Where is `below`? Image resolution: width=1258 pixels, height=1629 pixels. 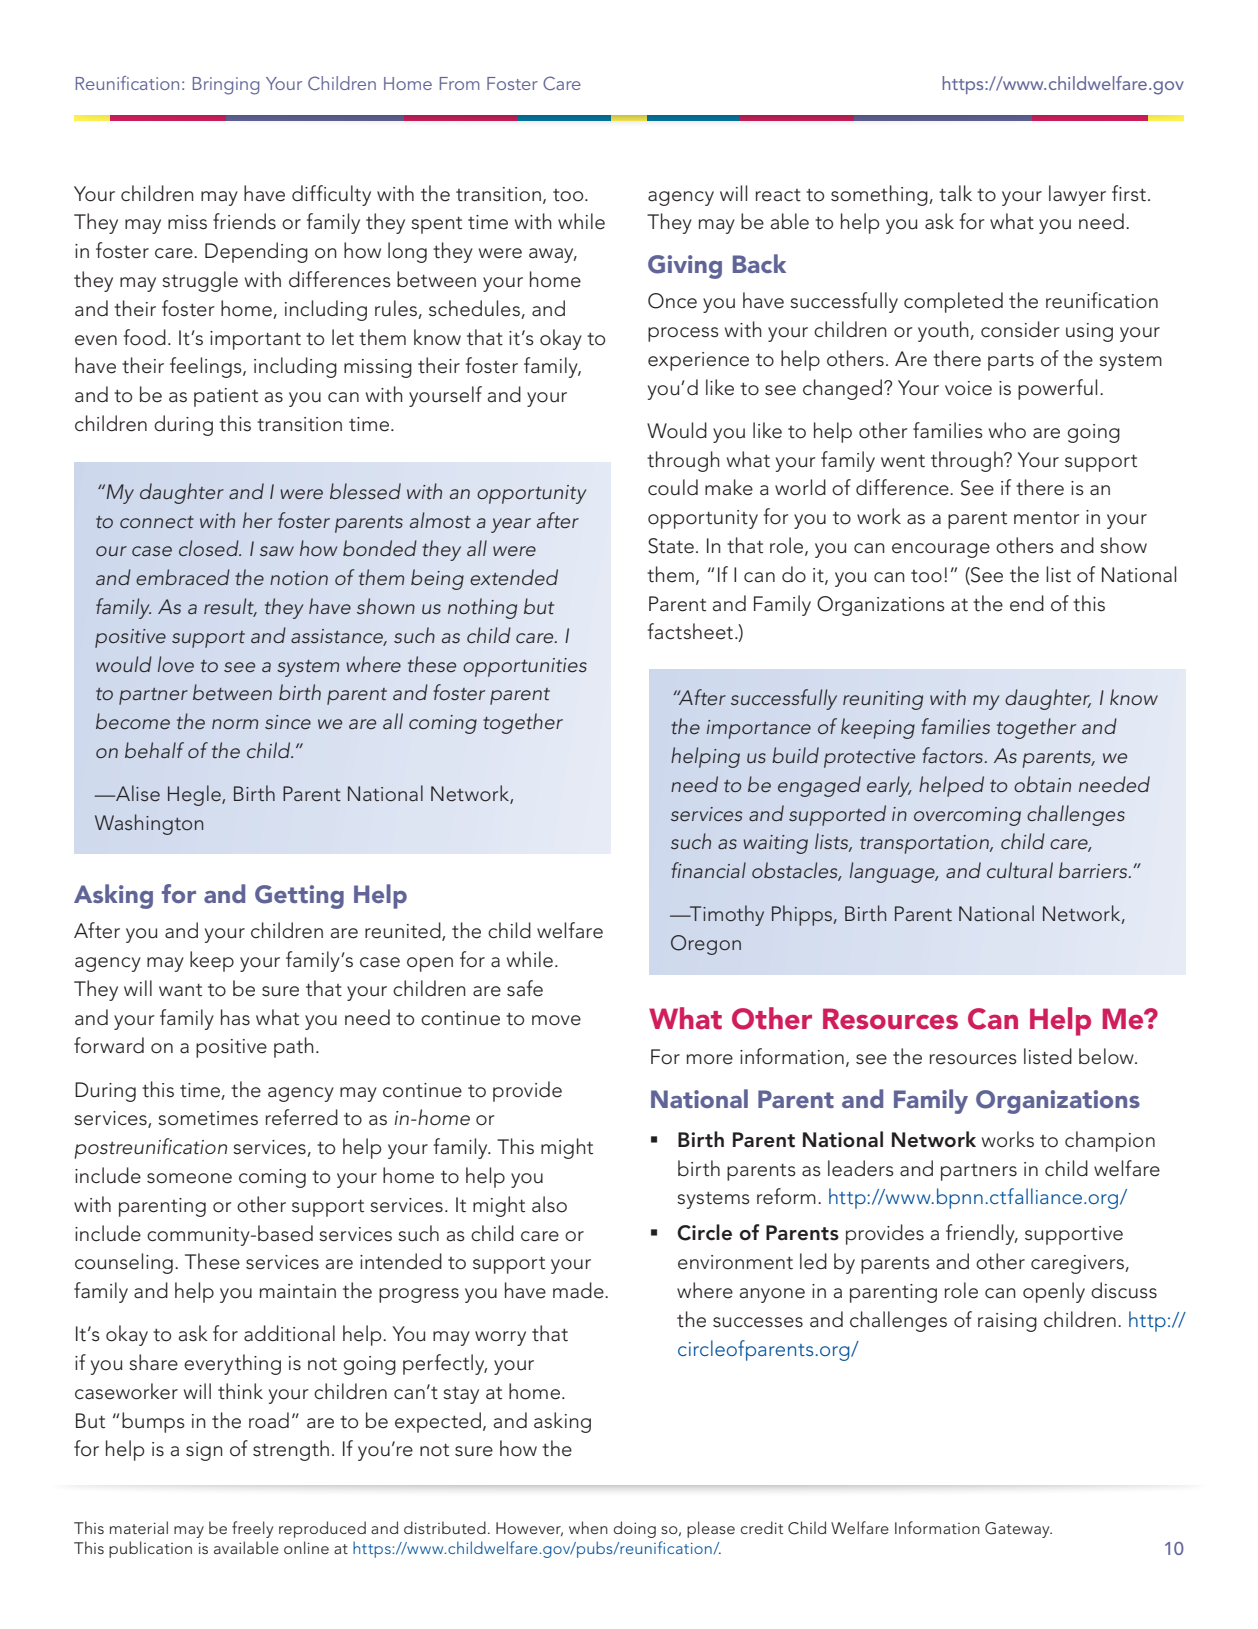
below is located at coordinates (1107, 1056).
